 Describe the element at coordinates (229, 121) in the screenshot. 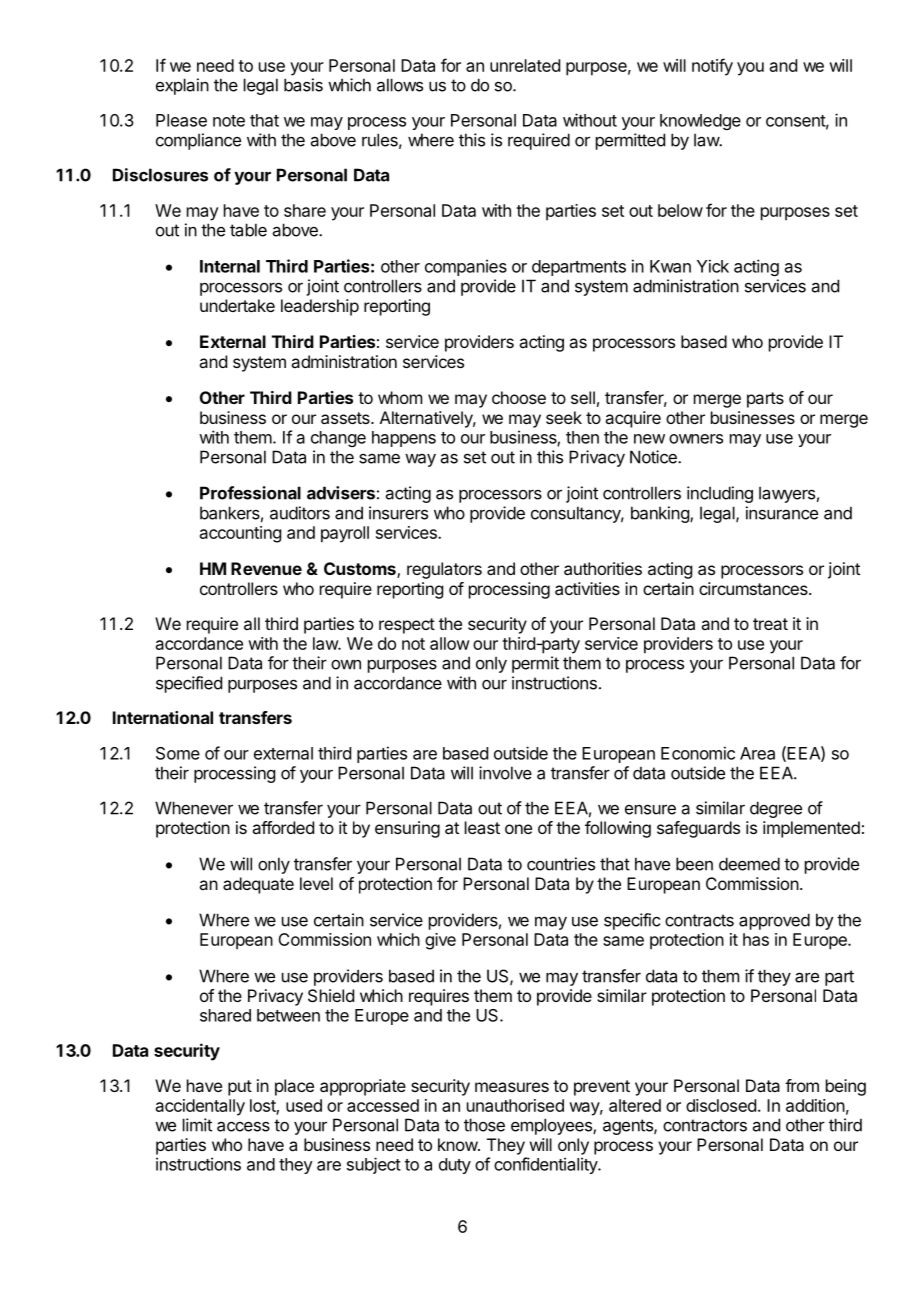

I see `note` at that location.
